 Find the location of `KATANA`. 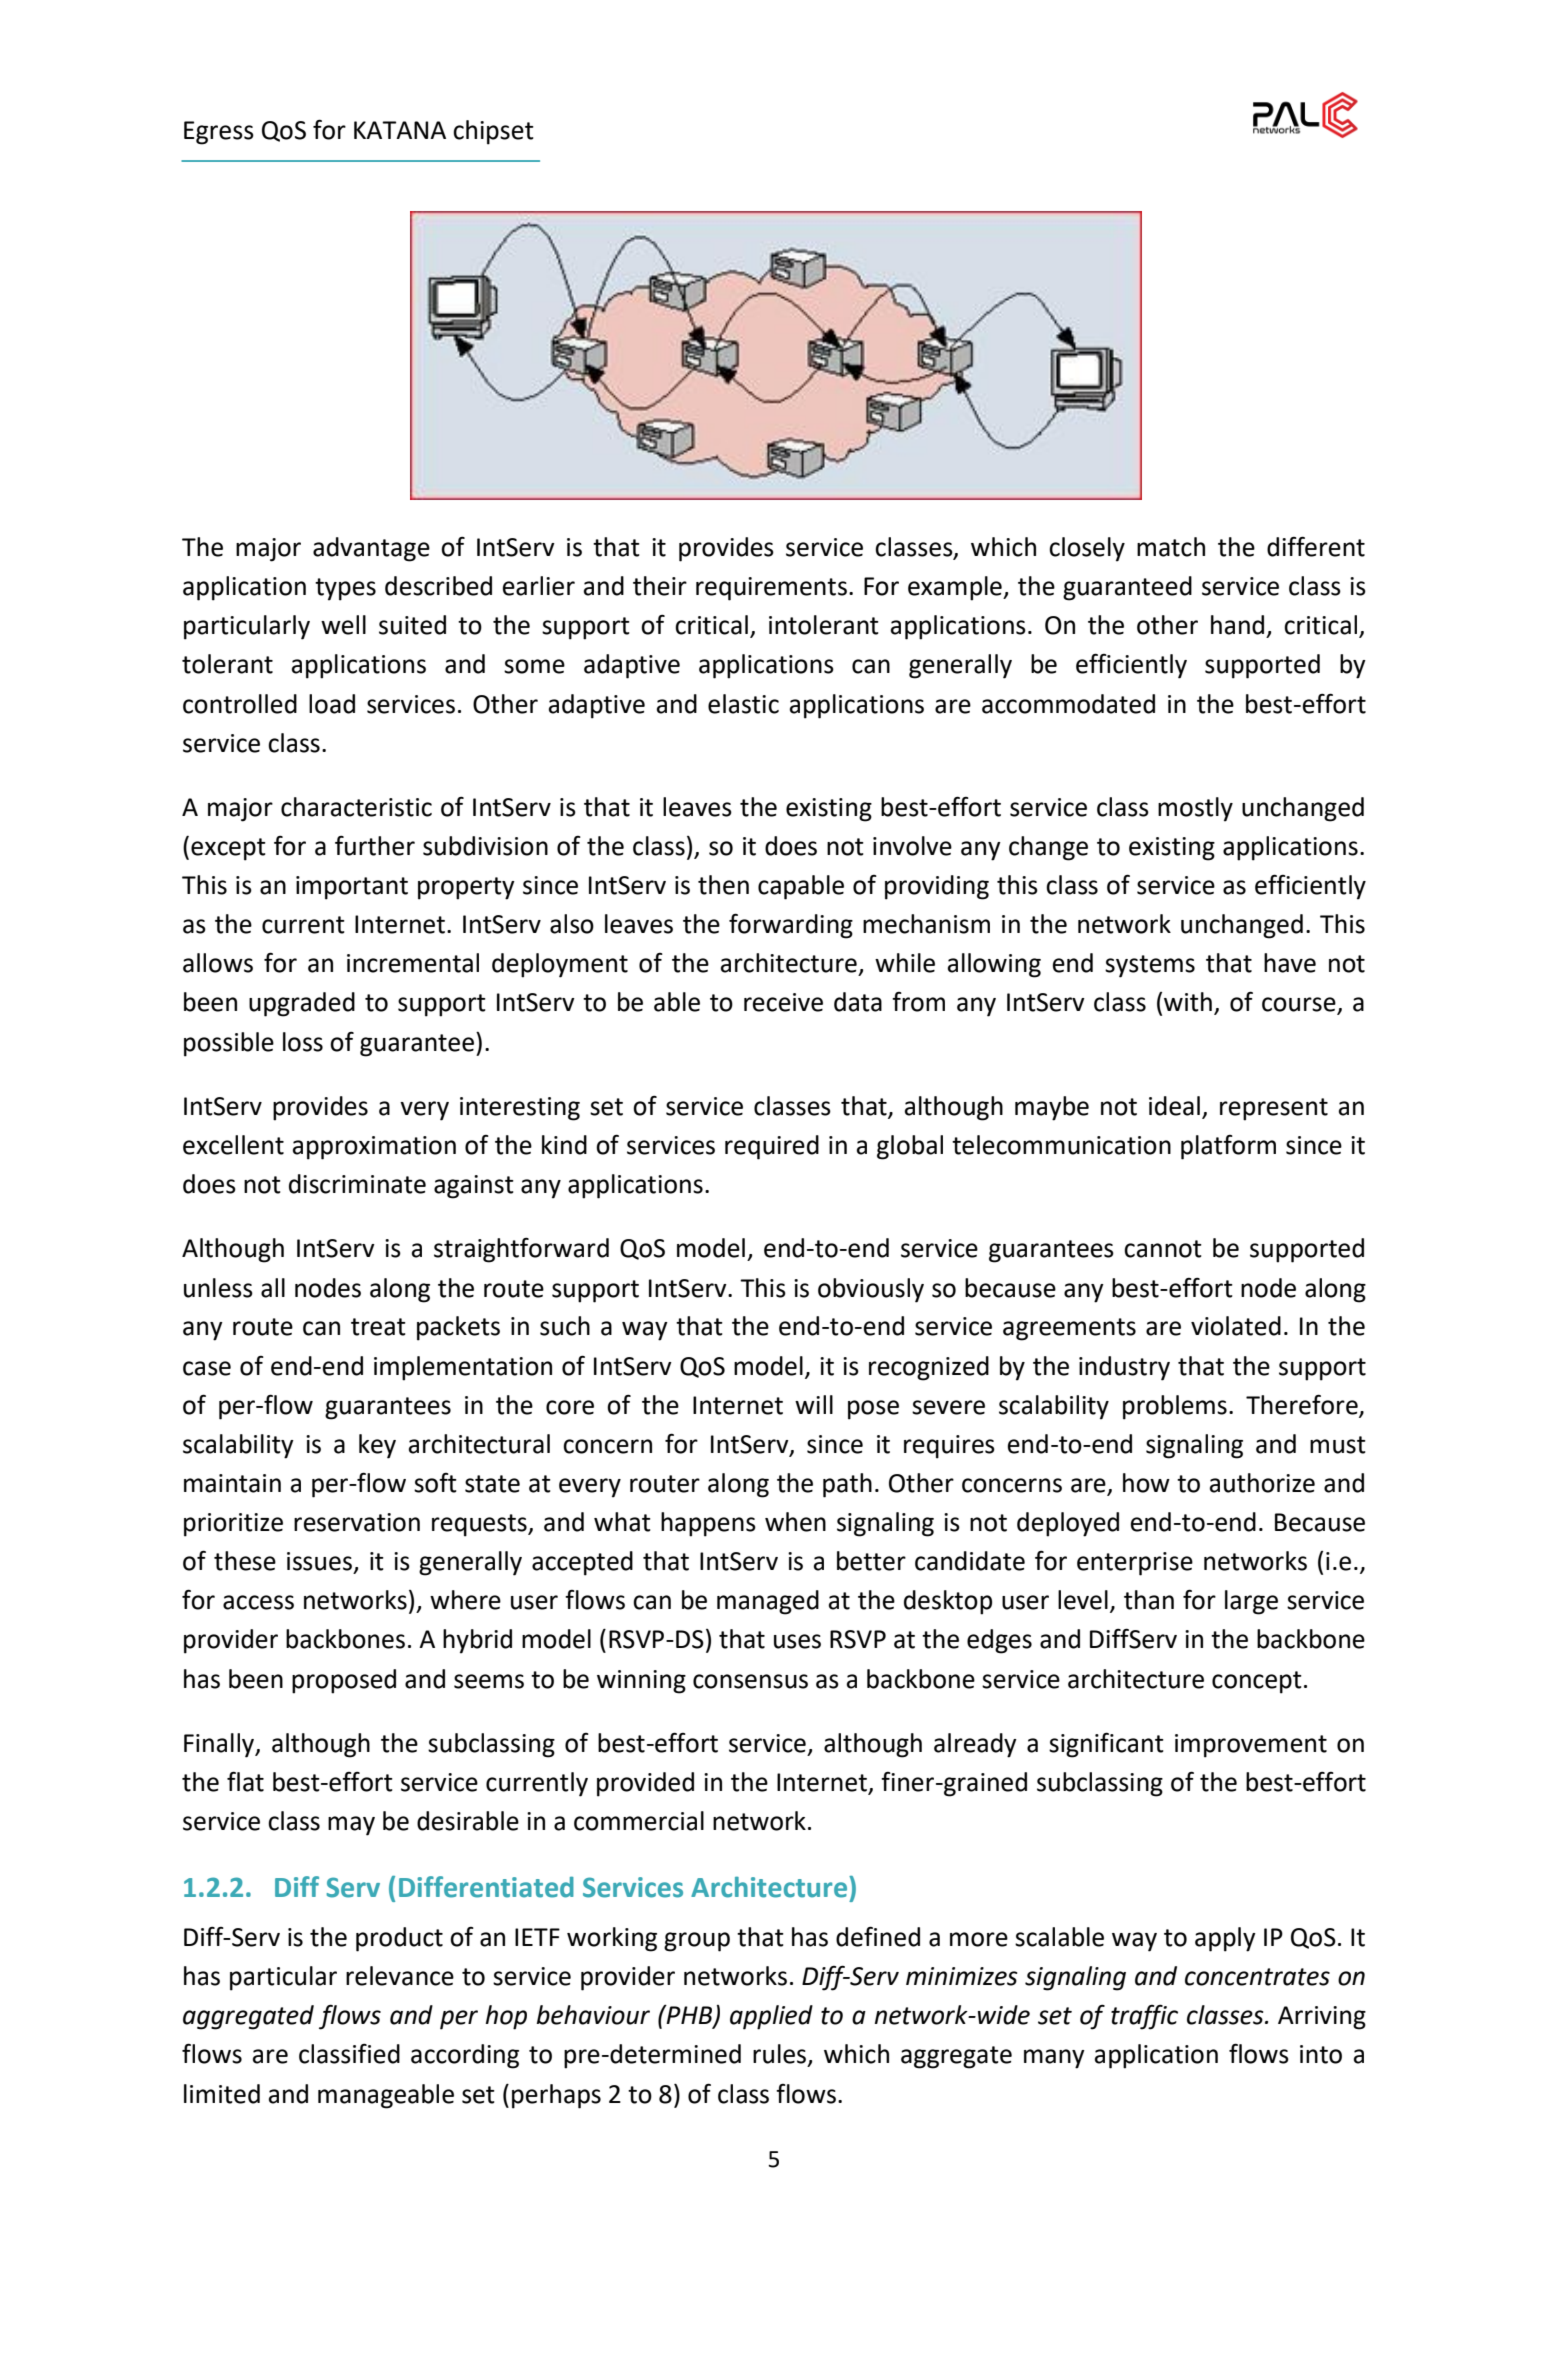

KATANA is located at coordinates (400, 130).
